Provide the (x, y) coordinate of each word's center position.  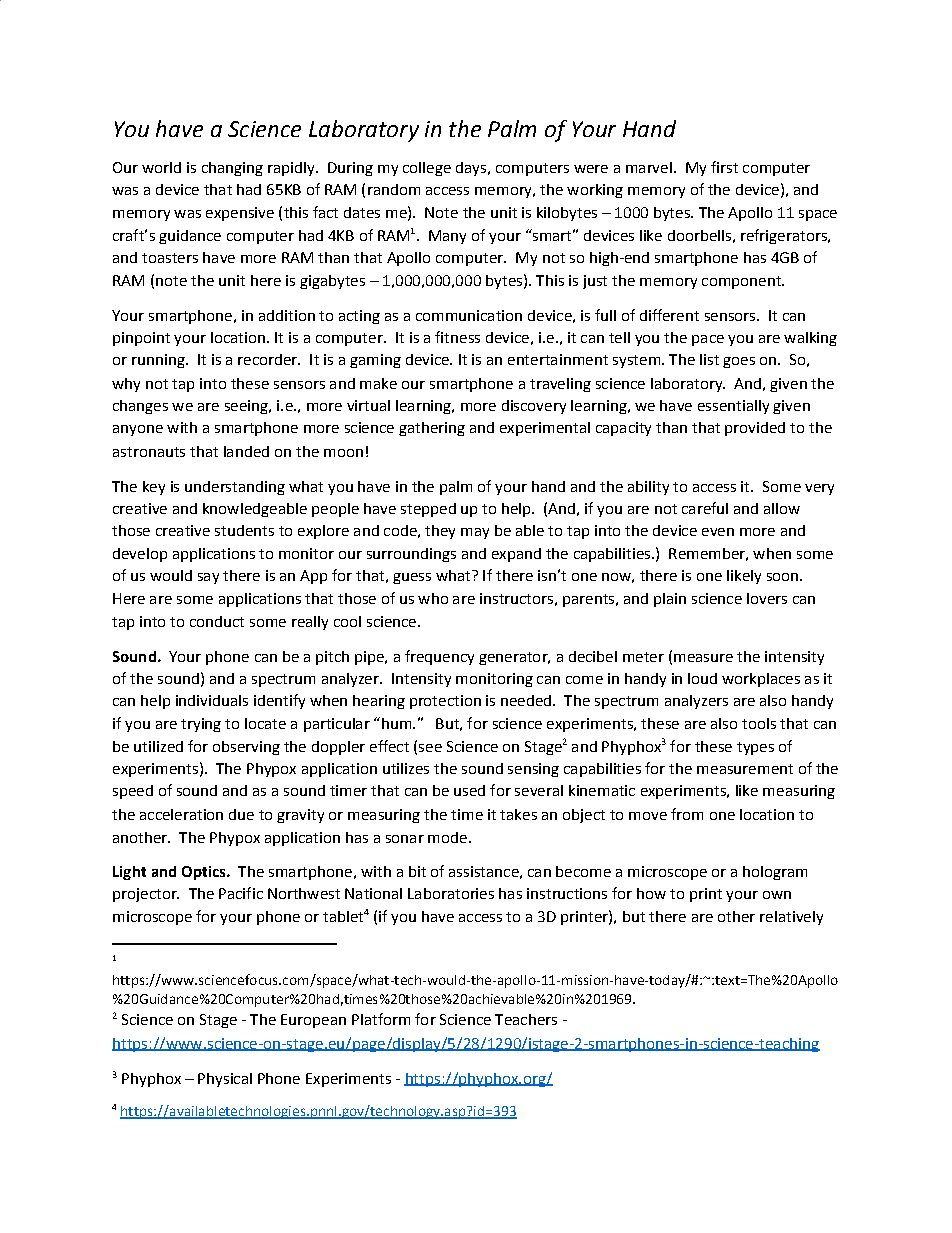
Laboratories (451, 893)
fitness (457, 337)
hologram (775, 873)
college (427, 169)
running (159, 361)
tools (759, 723)
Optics (205, 873)
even (718, 532)
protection (445, 702)
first (724, 167)
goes (739, 362)
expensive (240, 214)
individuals (212, 700)
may (475, 533)
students (244, 530)
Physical (225, 1080)
